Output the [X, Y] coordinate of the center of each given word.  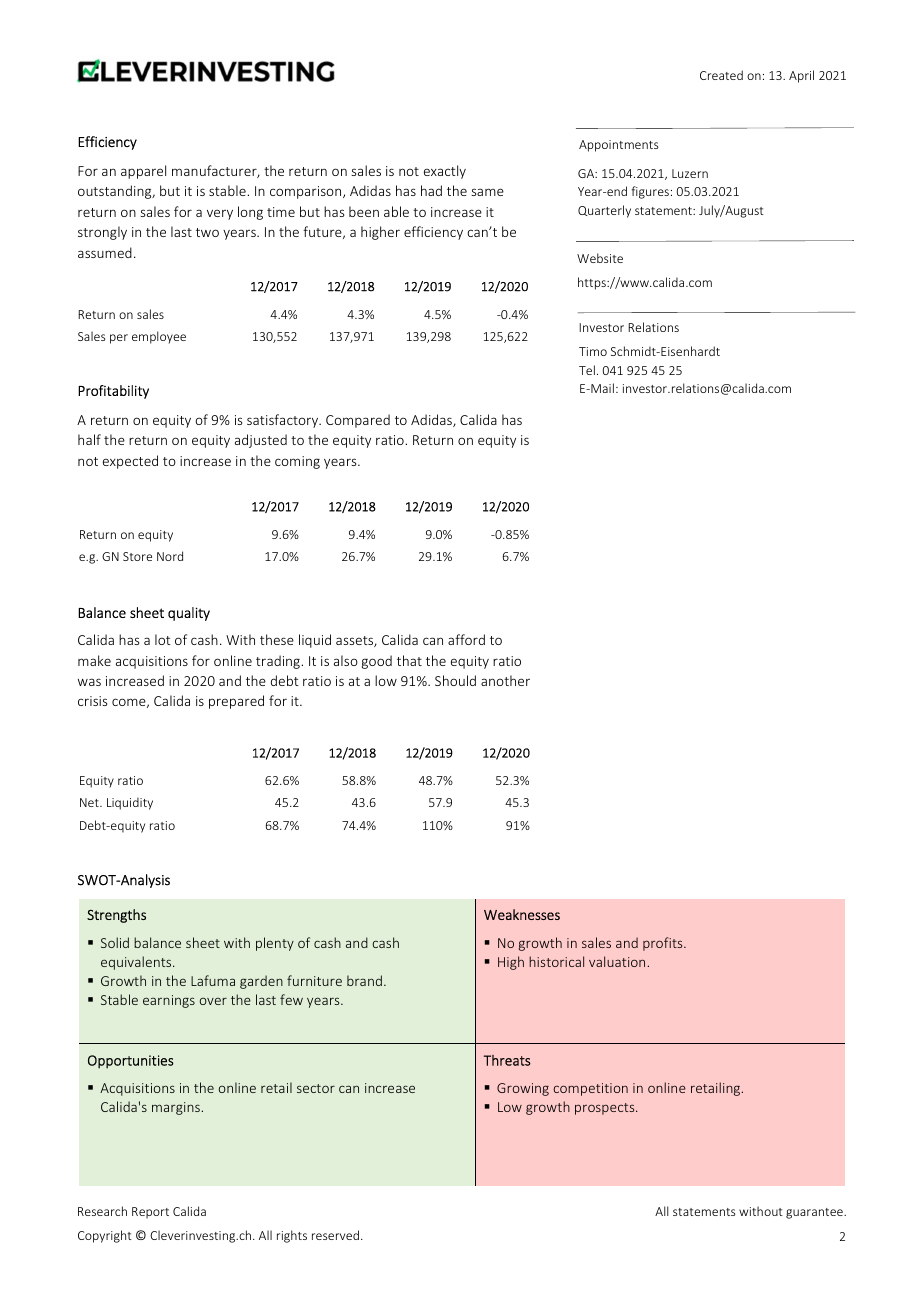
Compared [358, 421]
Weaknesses [522, 914]
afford [466, 639]
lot [163, 639]
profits [664, 944]
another [505, 680]
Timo [593, 351]
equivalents [137, 963]
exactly [445, 172]
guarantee [815, 1213]
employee [159, 337]
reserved [335, 1235]
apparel [143, 172]
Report [150, 1213]
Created [721, 75]
